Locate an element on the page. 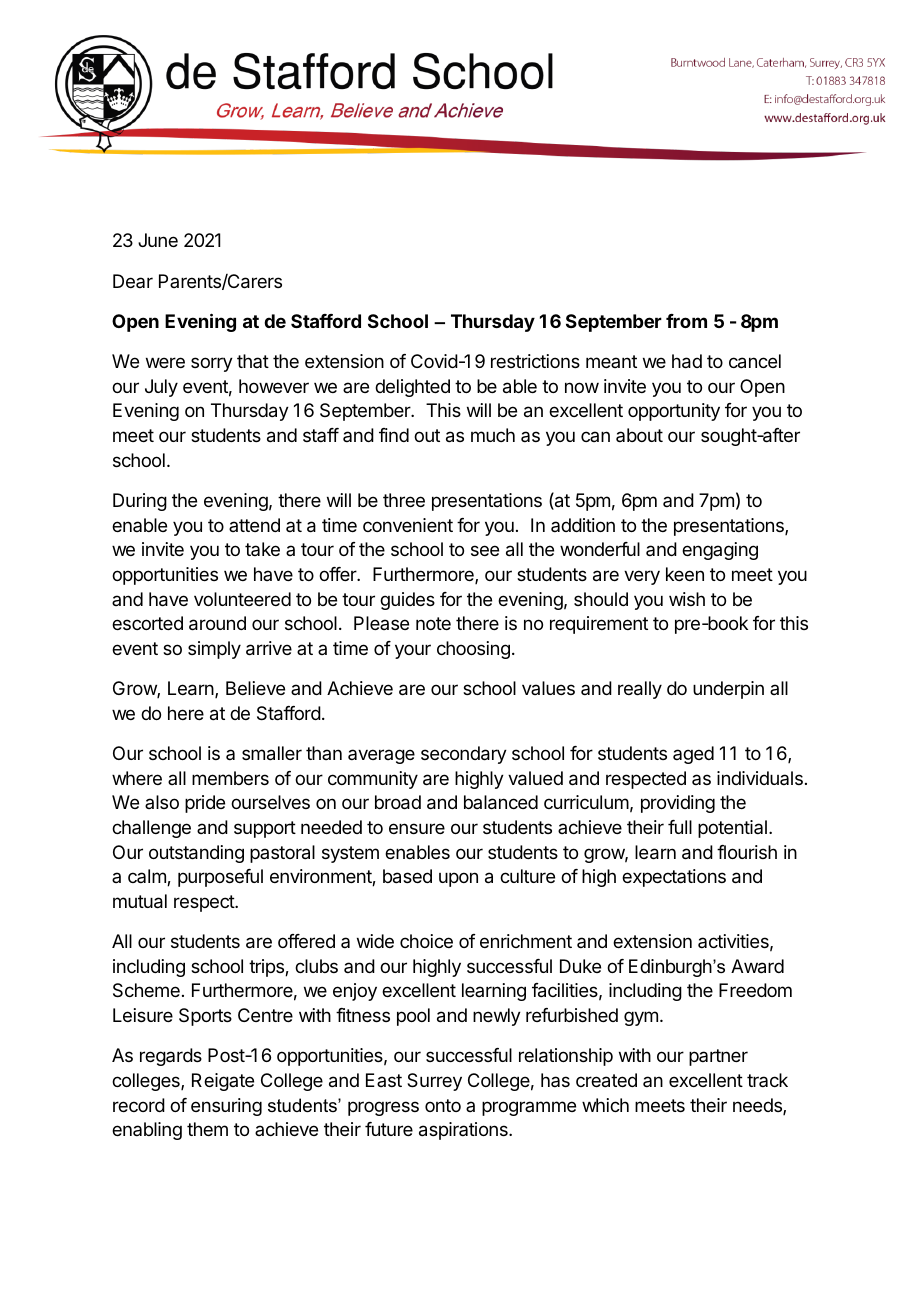 The width and height of the document is (924, 1308). underpin is located at coordinates (728, 690).
